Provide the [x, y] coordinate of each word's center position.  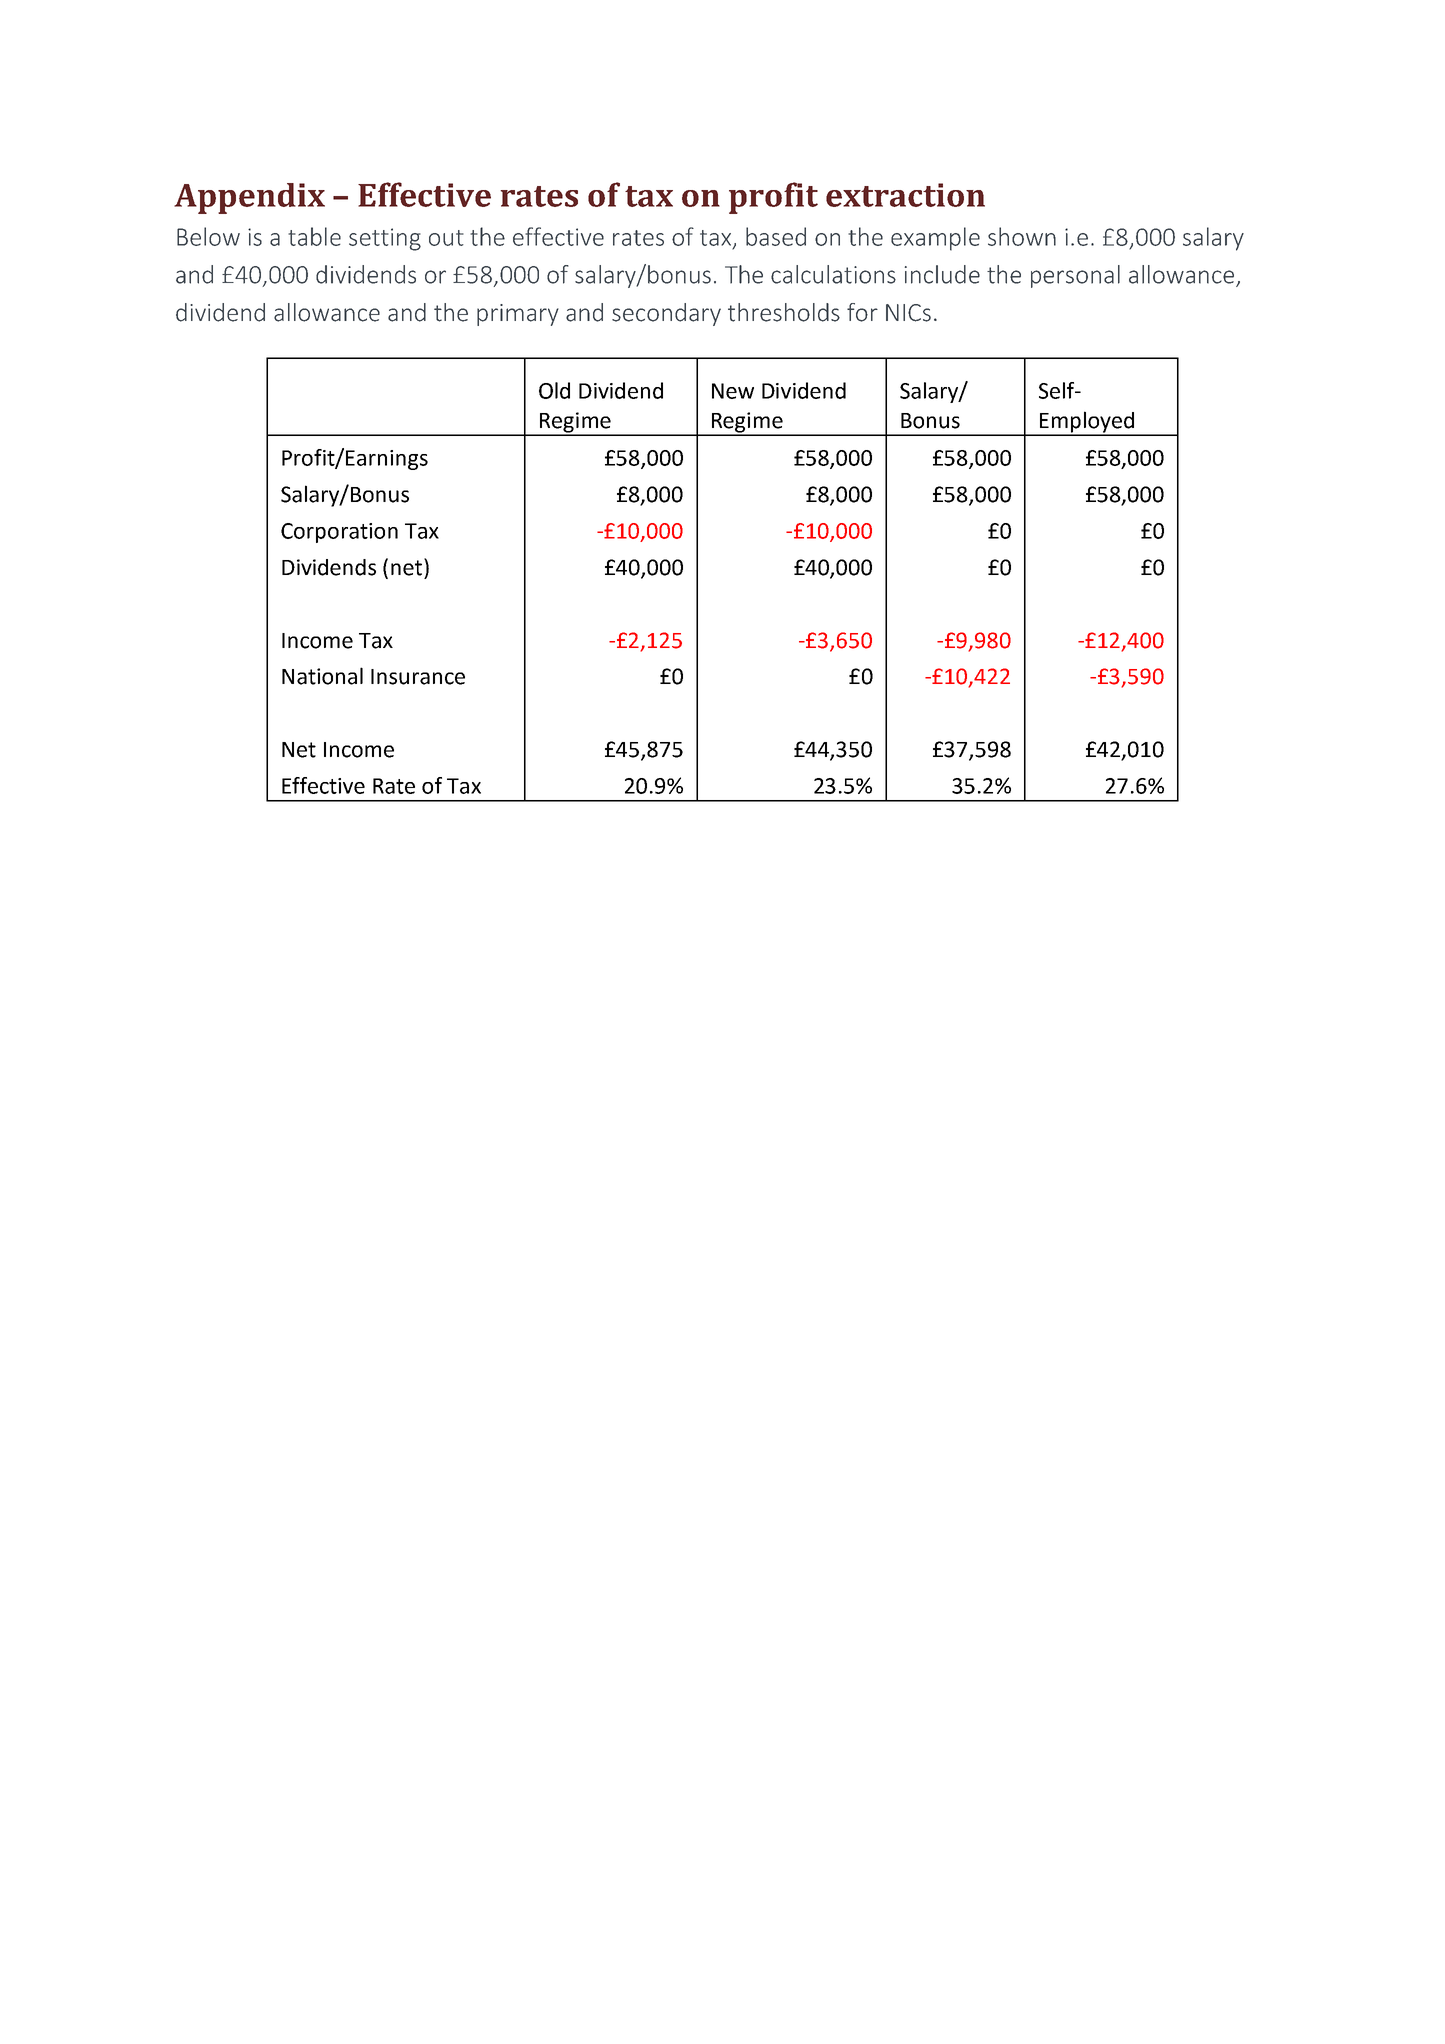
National [322, 676]
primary [518, 315]
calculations [833, 274]
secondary [666, 314]
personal [1075, 276]
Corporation [339, 533]
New [733, 391]
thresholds [784, 312]
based [776, 236]
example [935, 239]
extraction [905, 195]
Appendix [249, 198]
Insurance [418, 677]
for [862, 312]
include [942, 274]
